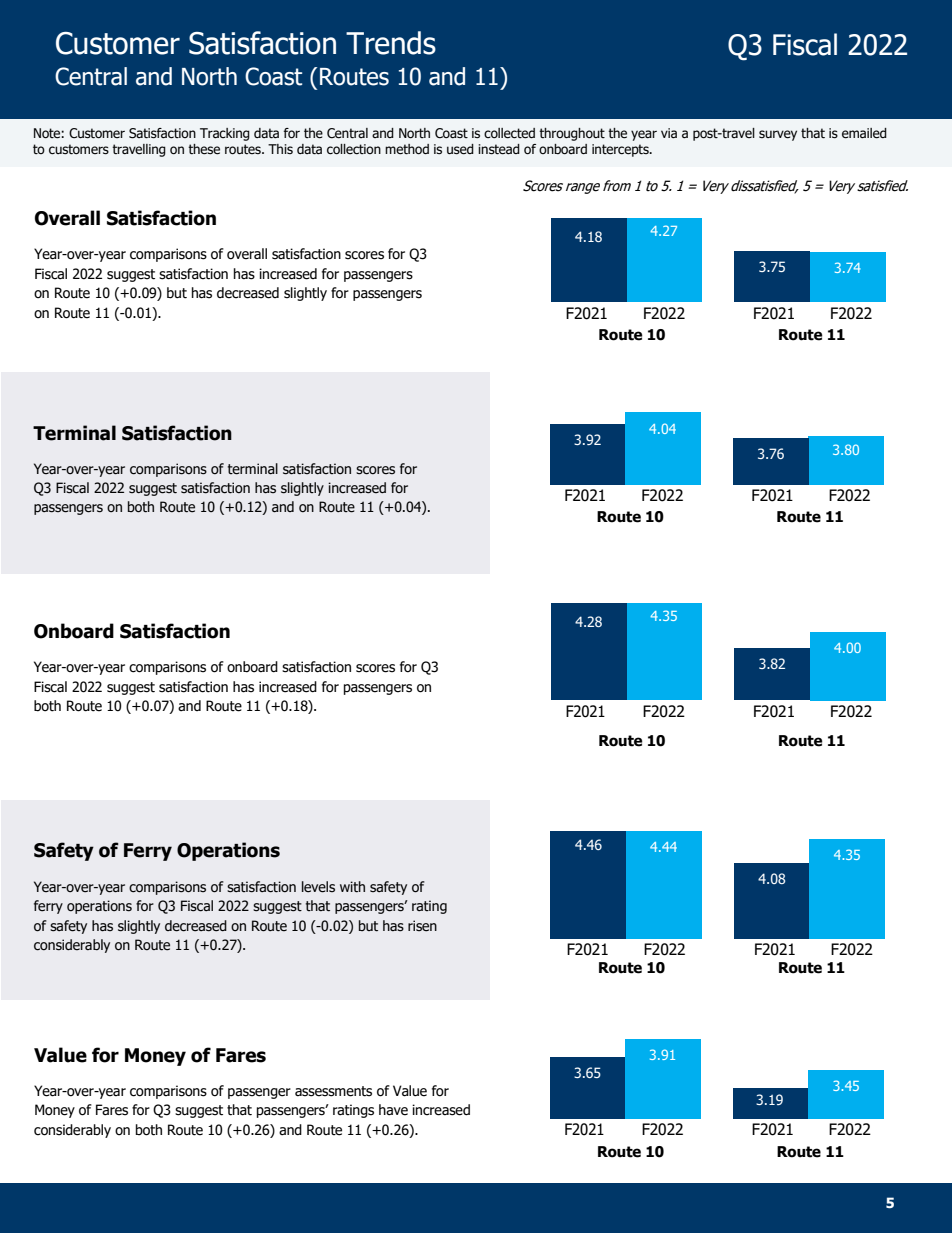  I want to click on assessments, so click(333, 1091).
